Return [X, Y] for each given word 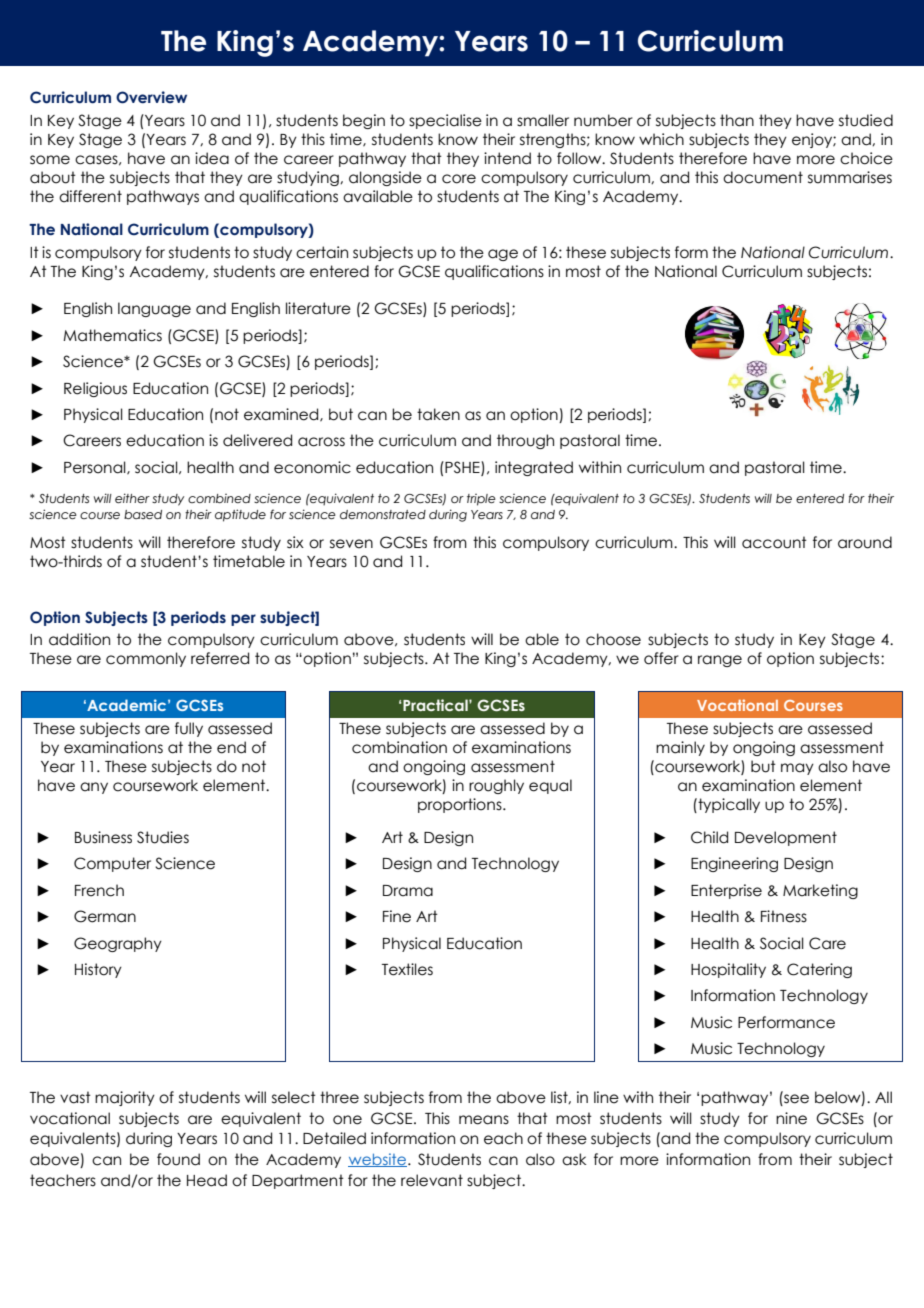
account [774, 542]
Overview [151, 97]
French [99, 890]
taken [438, 414]
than [737, 120]
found [178, 1159]
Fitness [784, 916]
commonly [146, 659]
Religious [95, 389]
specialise [445, 121]
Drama [408, 891]
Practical [435, 705]
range [720, 661]
